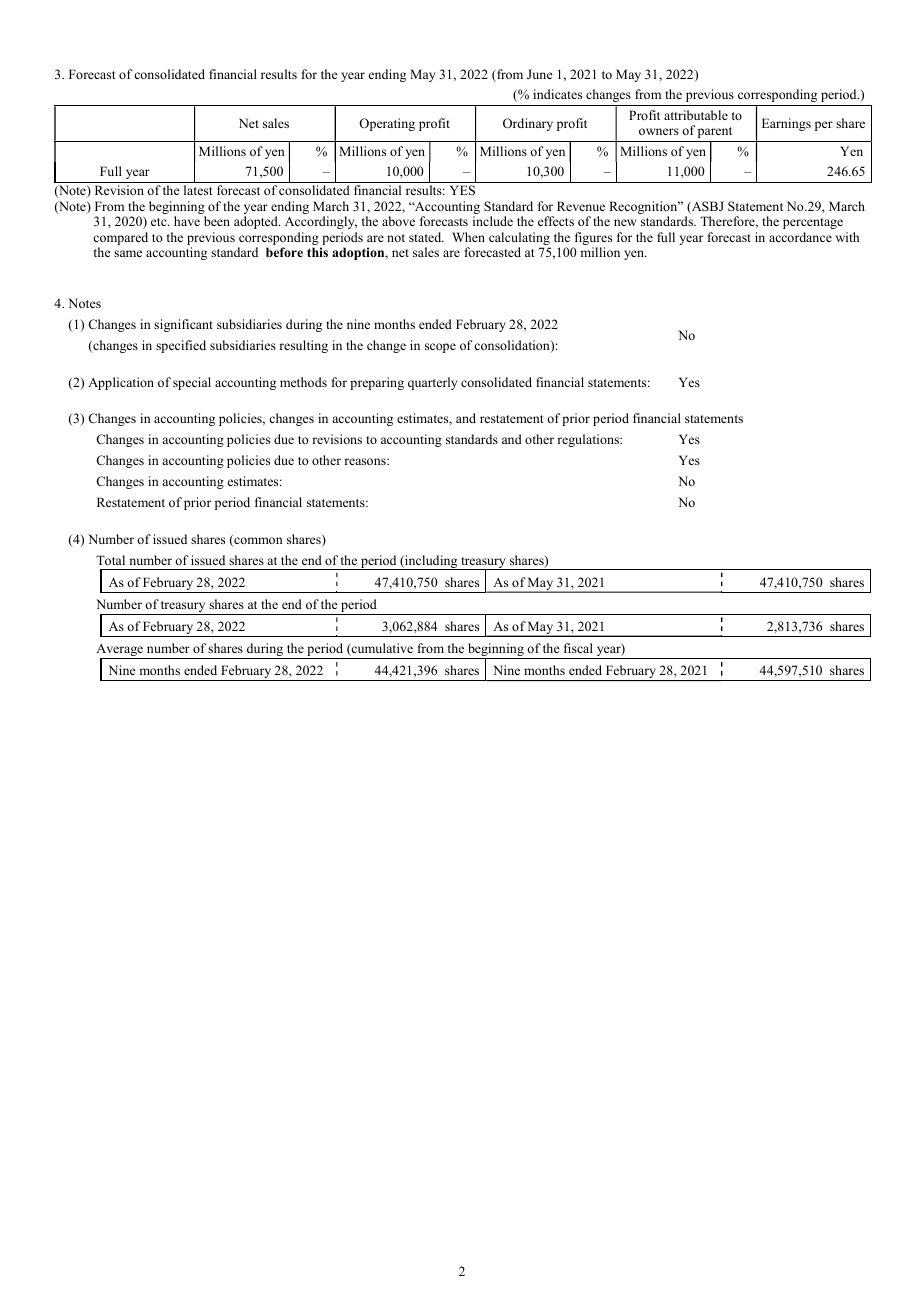 Image resolution: width=924 pixels, height=1308 pixels. I want to click on June, so click(540, 74).
